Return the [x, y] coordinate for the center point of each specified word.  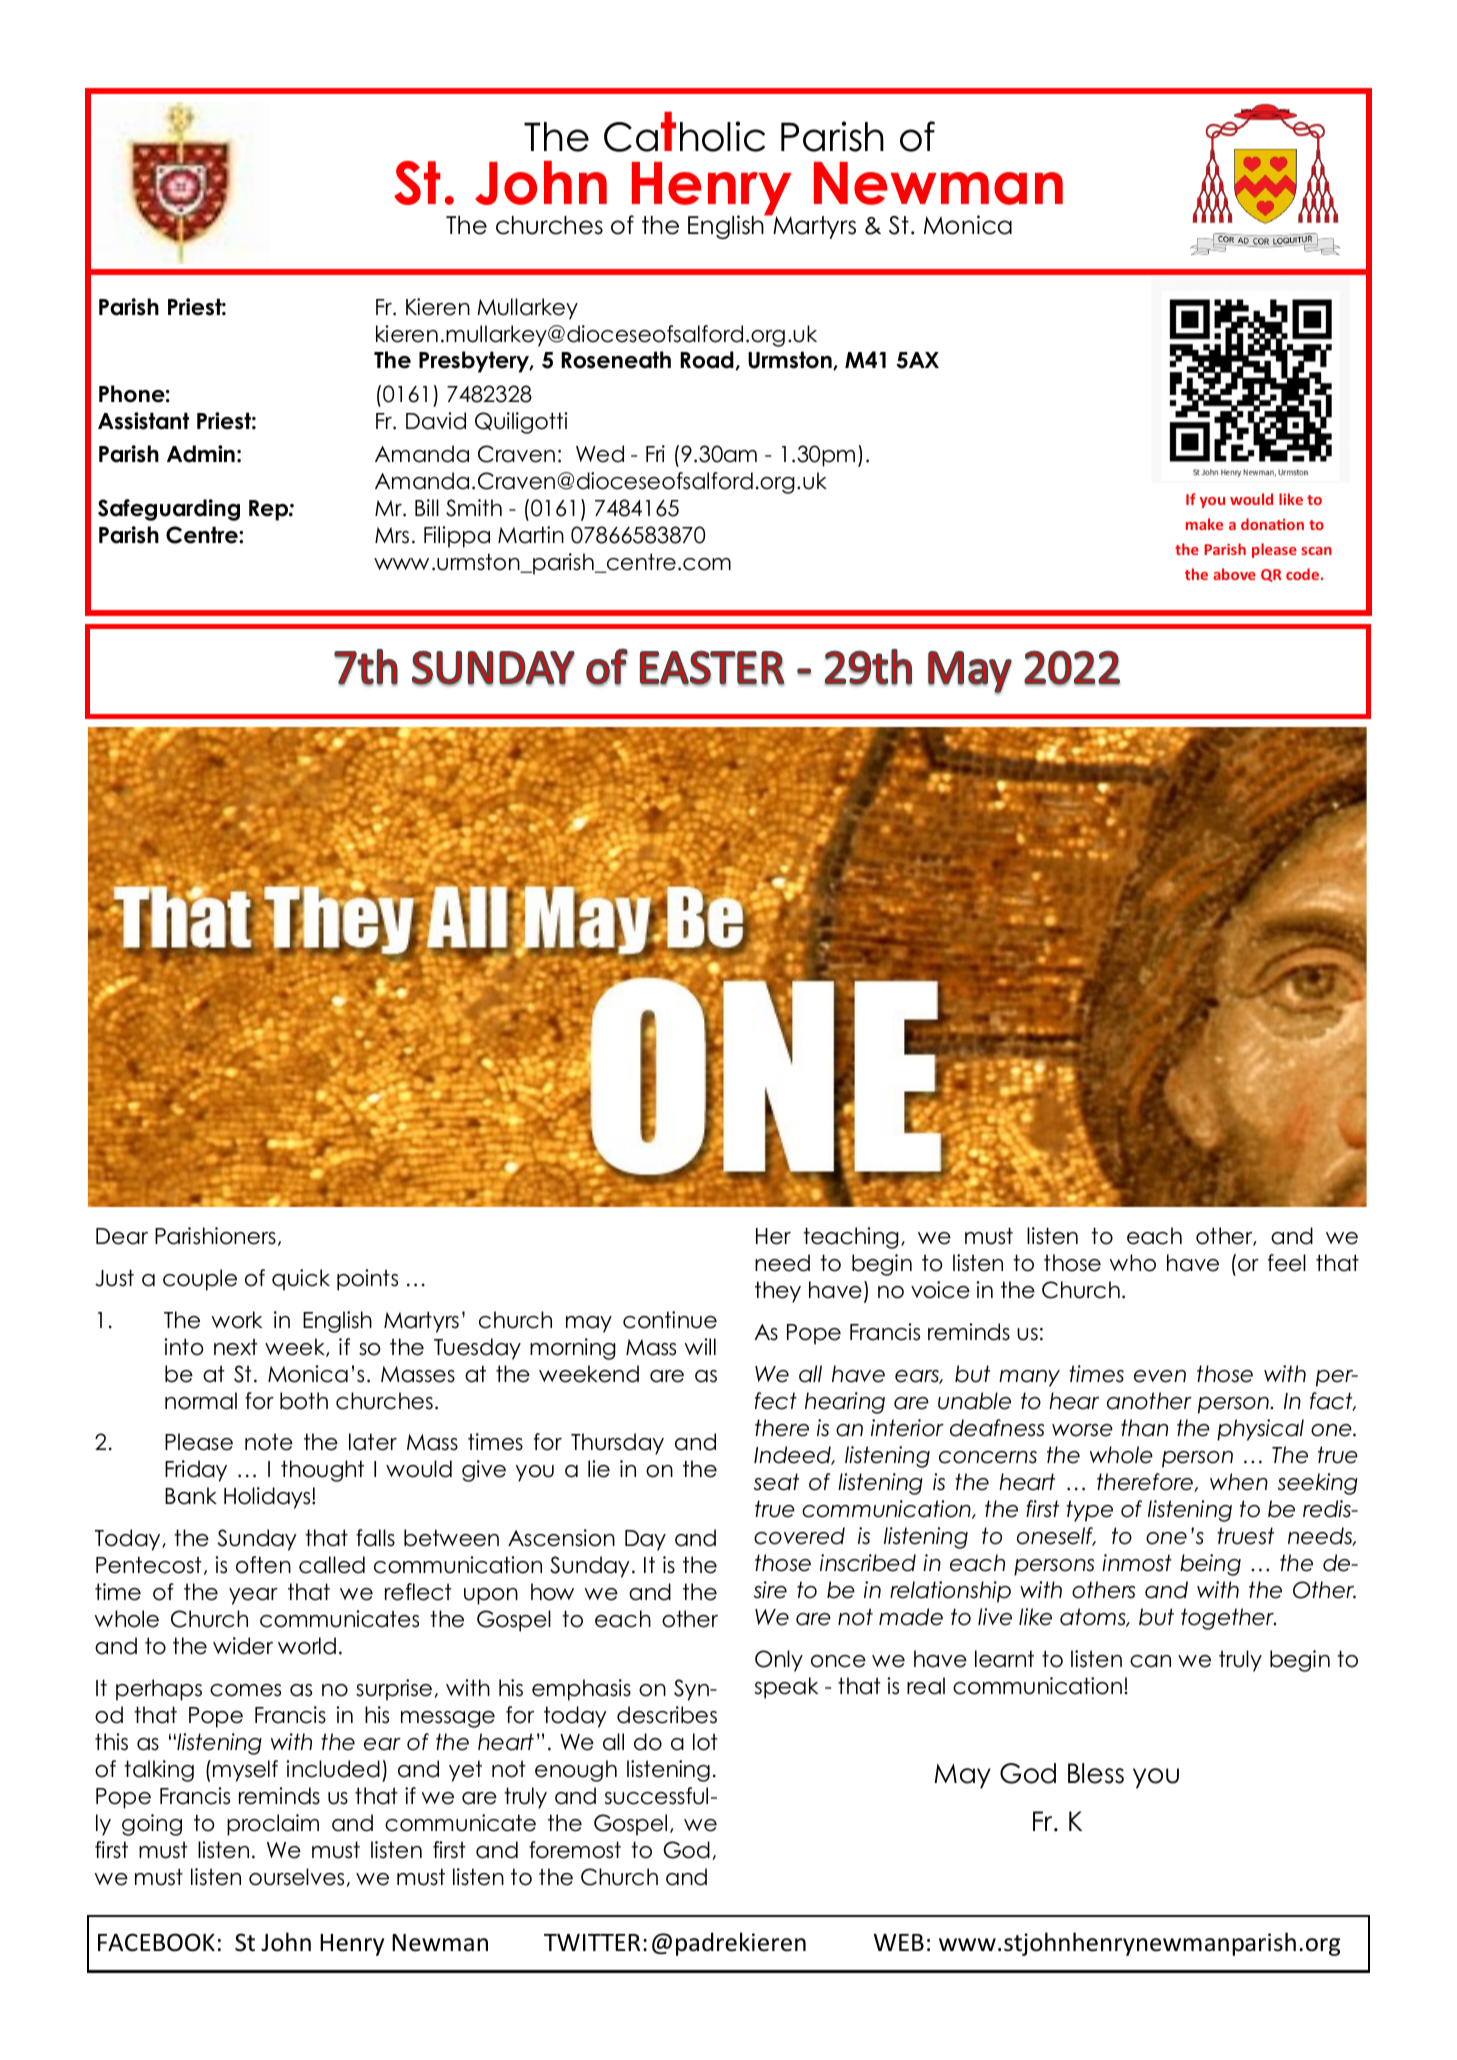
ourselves [296, 1877]
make [1204, 524]
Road [707, 360]
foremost [575, 1850]
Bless [1096, 1773]
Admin [201, 454]
